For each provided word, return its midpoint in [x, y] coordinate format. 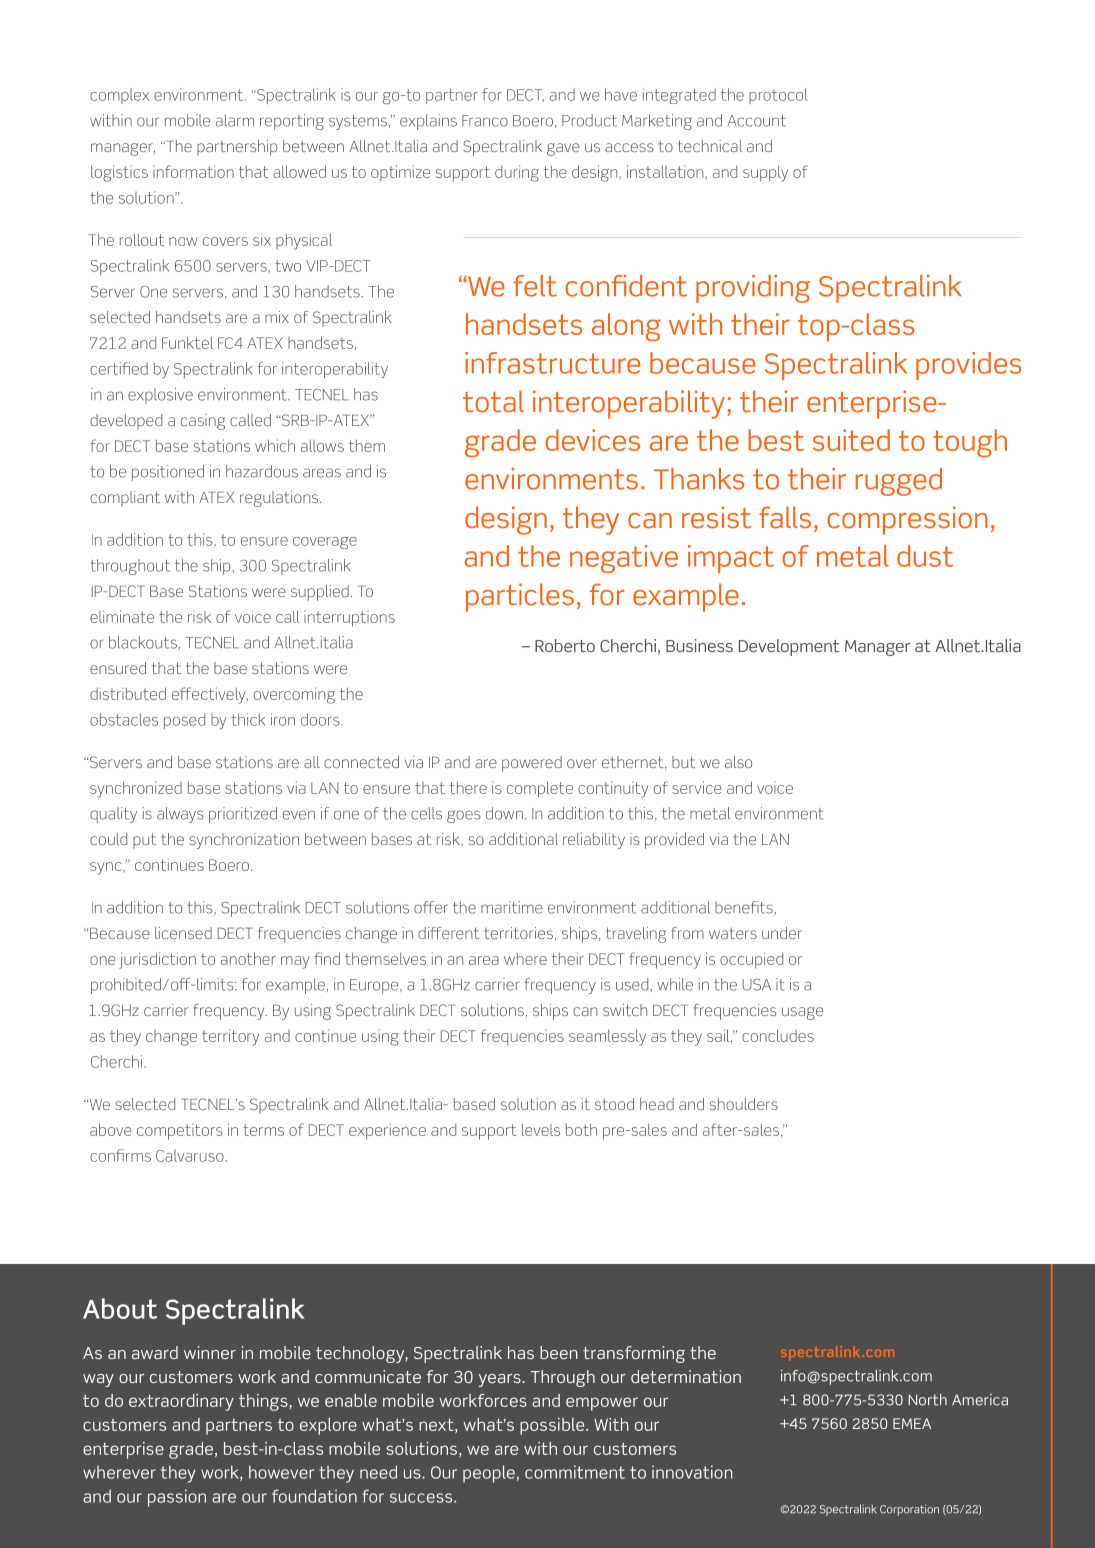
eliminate [122, 616]
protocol [778, 96]
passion [177, 1498]
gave [563, 149]
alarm [235, 120]
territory [230, 1037]
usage [802, 1013]
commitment [575, 1472]
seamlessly [607, 1037]
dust [925, 556]
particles [520, 597]
